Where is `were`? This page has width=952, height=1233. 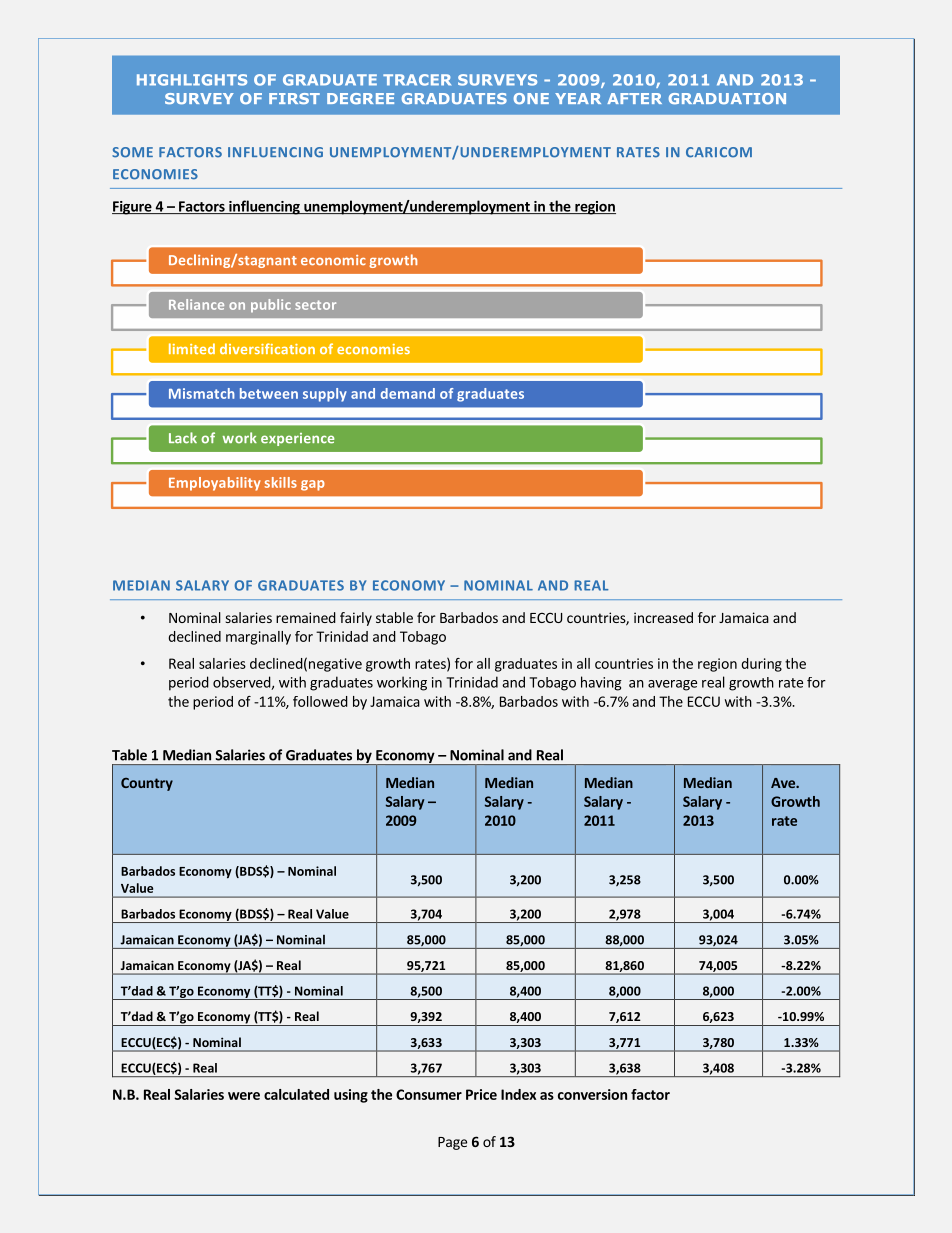
were is located at coordinates (244, 1096).
